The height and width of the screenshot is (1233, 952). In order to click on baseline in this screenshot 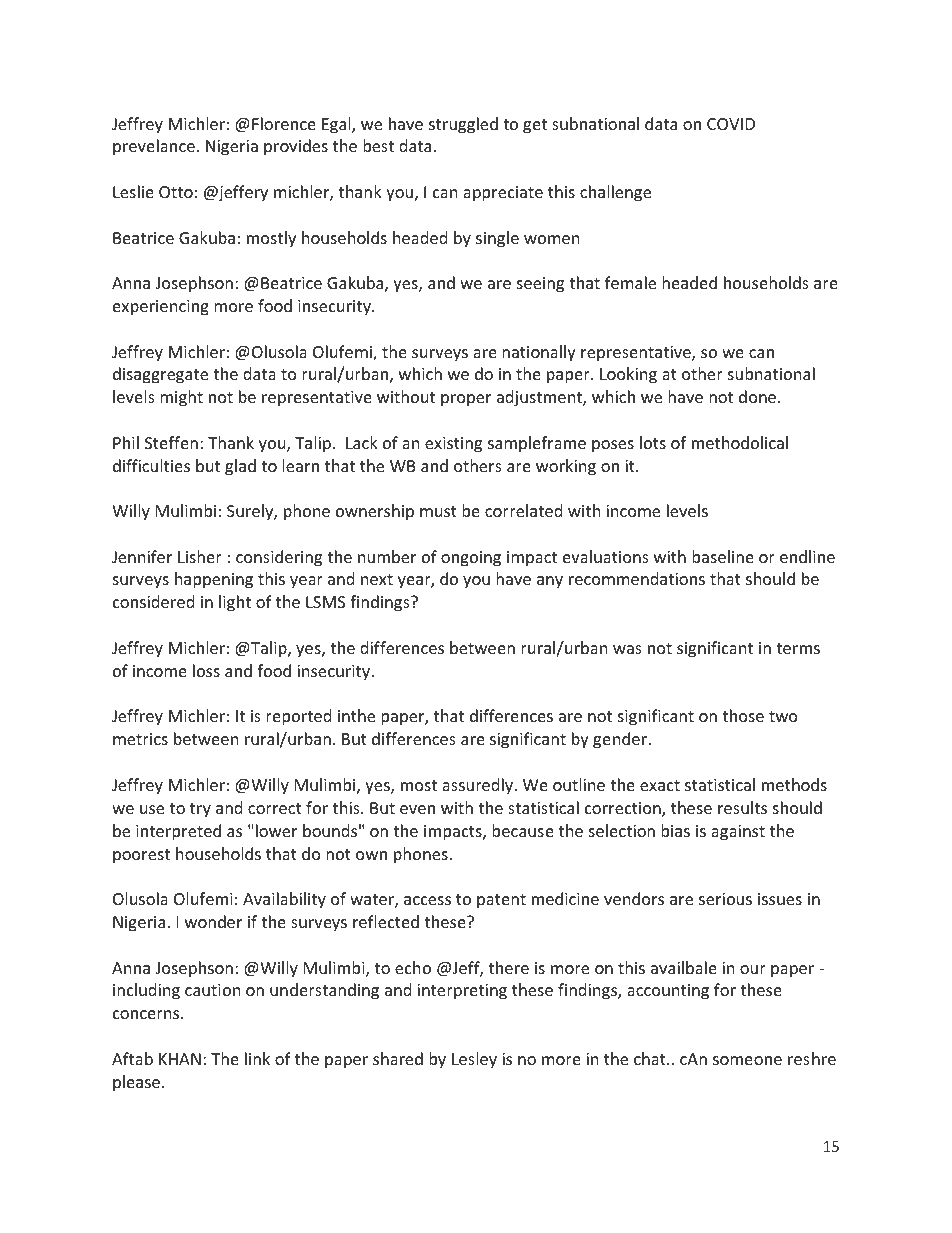, I will do `click(723, 556)`.
